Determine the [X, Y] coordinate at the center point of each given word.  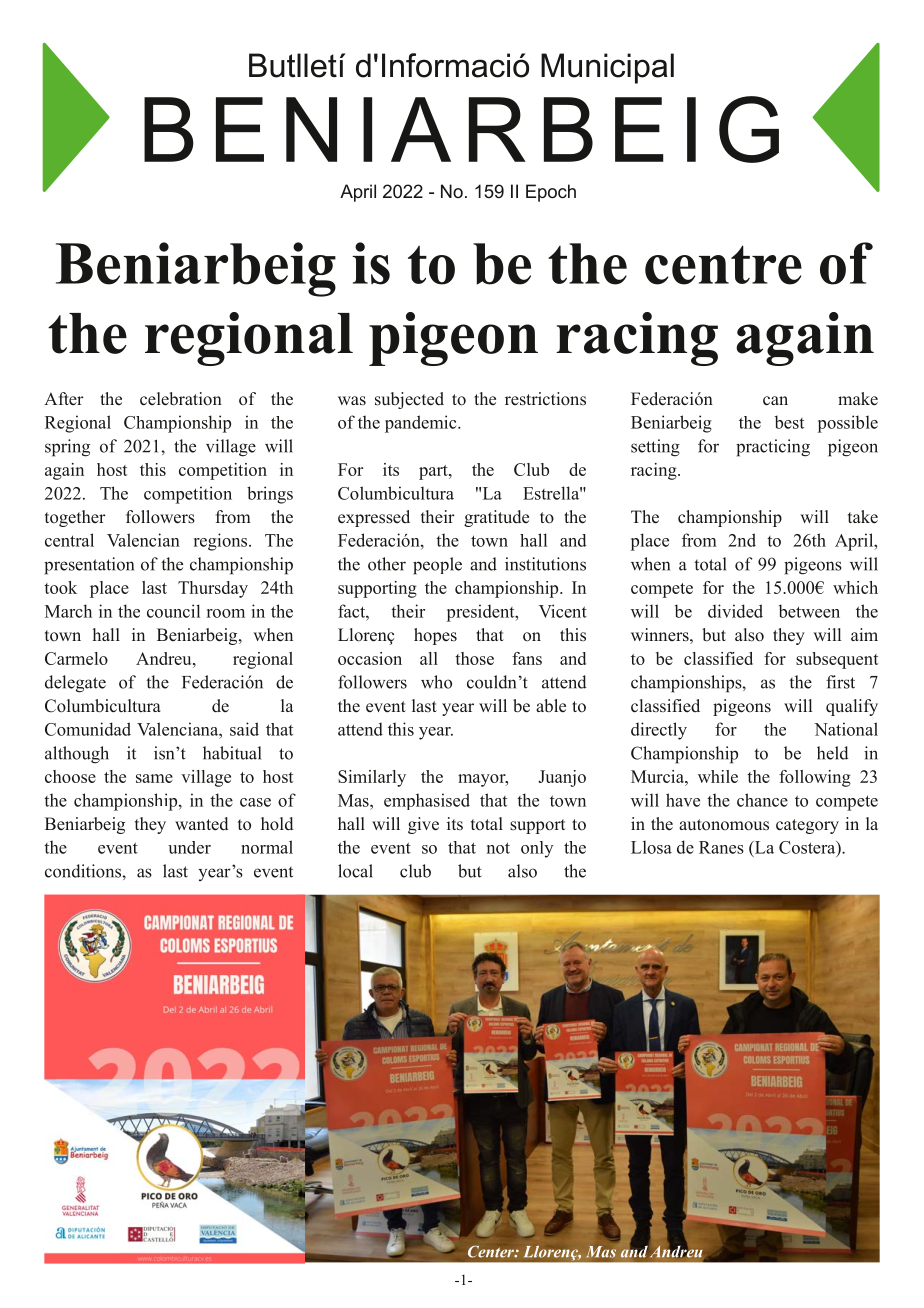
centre [723, 265]
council [173, 611]
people [437, 566]
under [189, 847]
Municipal [607, 68]
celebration [181, 399]
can [775, 401]
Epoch [551, 193]
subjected [409, 400]
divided [735, 611]
